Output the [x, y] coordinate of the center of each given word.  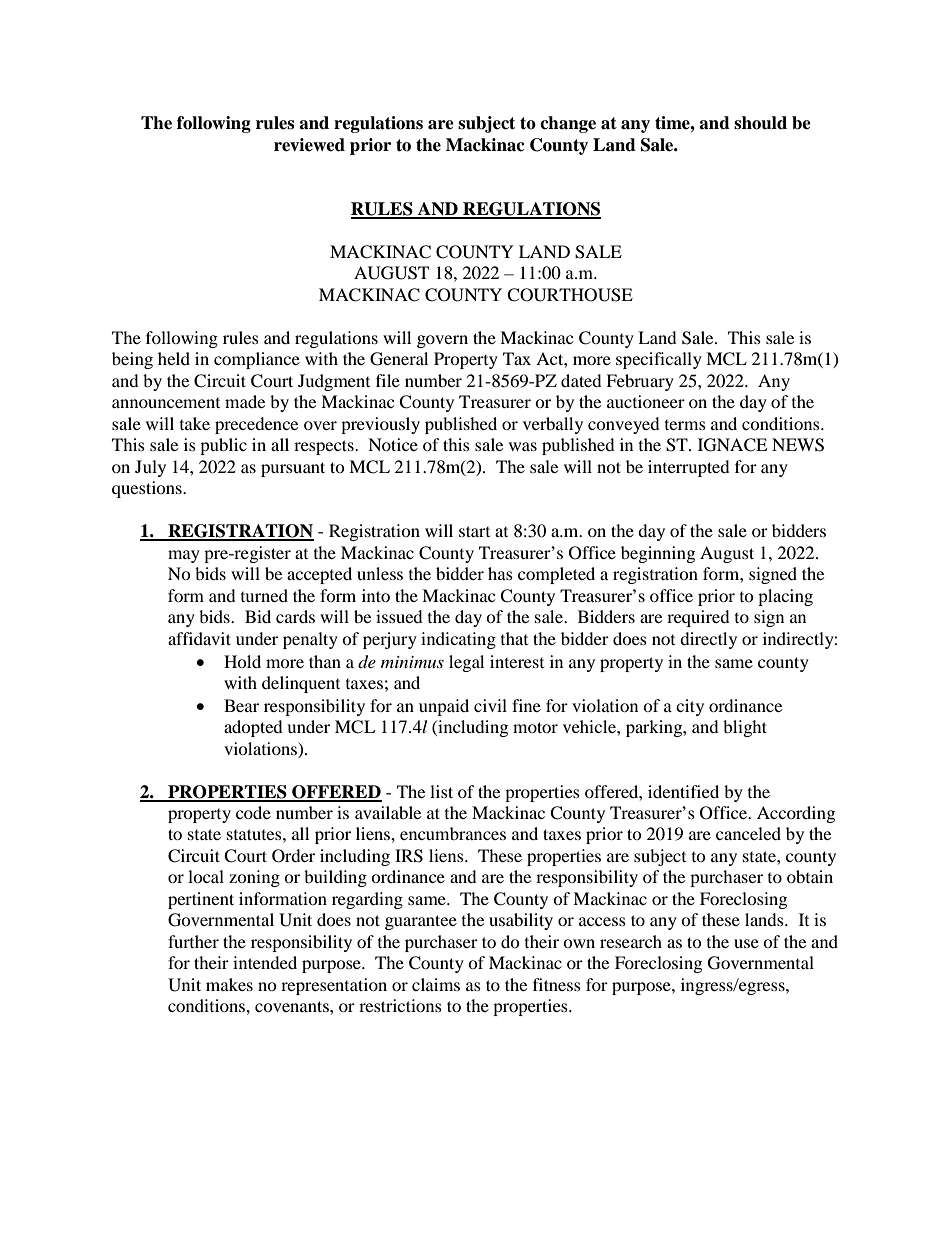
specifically [659, 360]
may [184, 556]
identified [683, 791]
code [253, 812]
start [474, 531]
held [174, 358]
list [441, 791]
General [399, 359]
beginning [658, 554]
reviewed [309, 145]
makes [229, 984]
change [568, 124]
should [760, 123]
